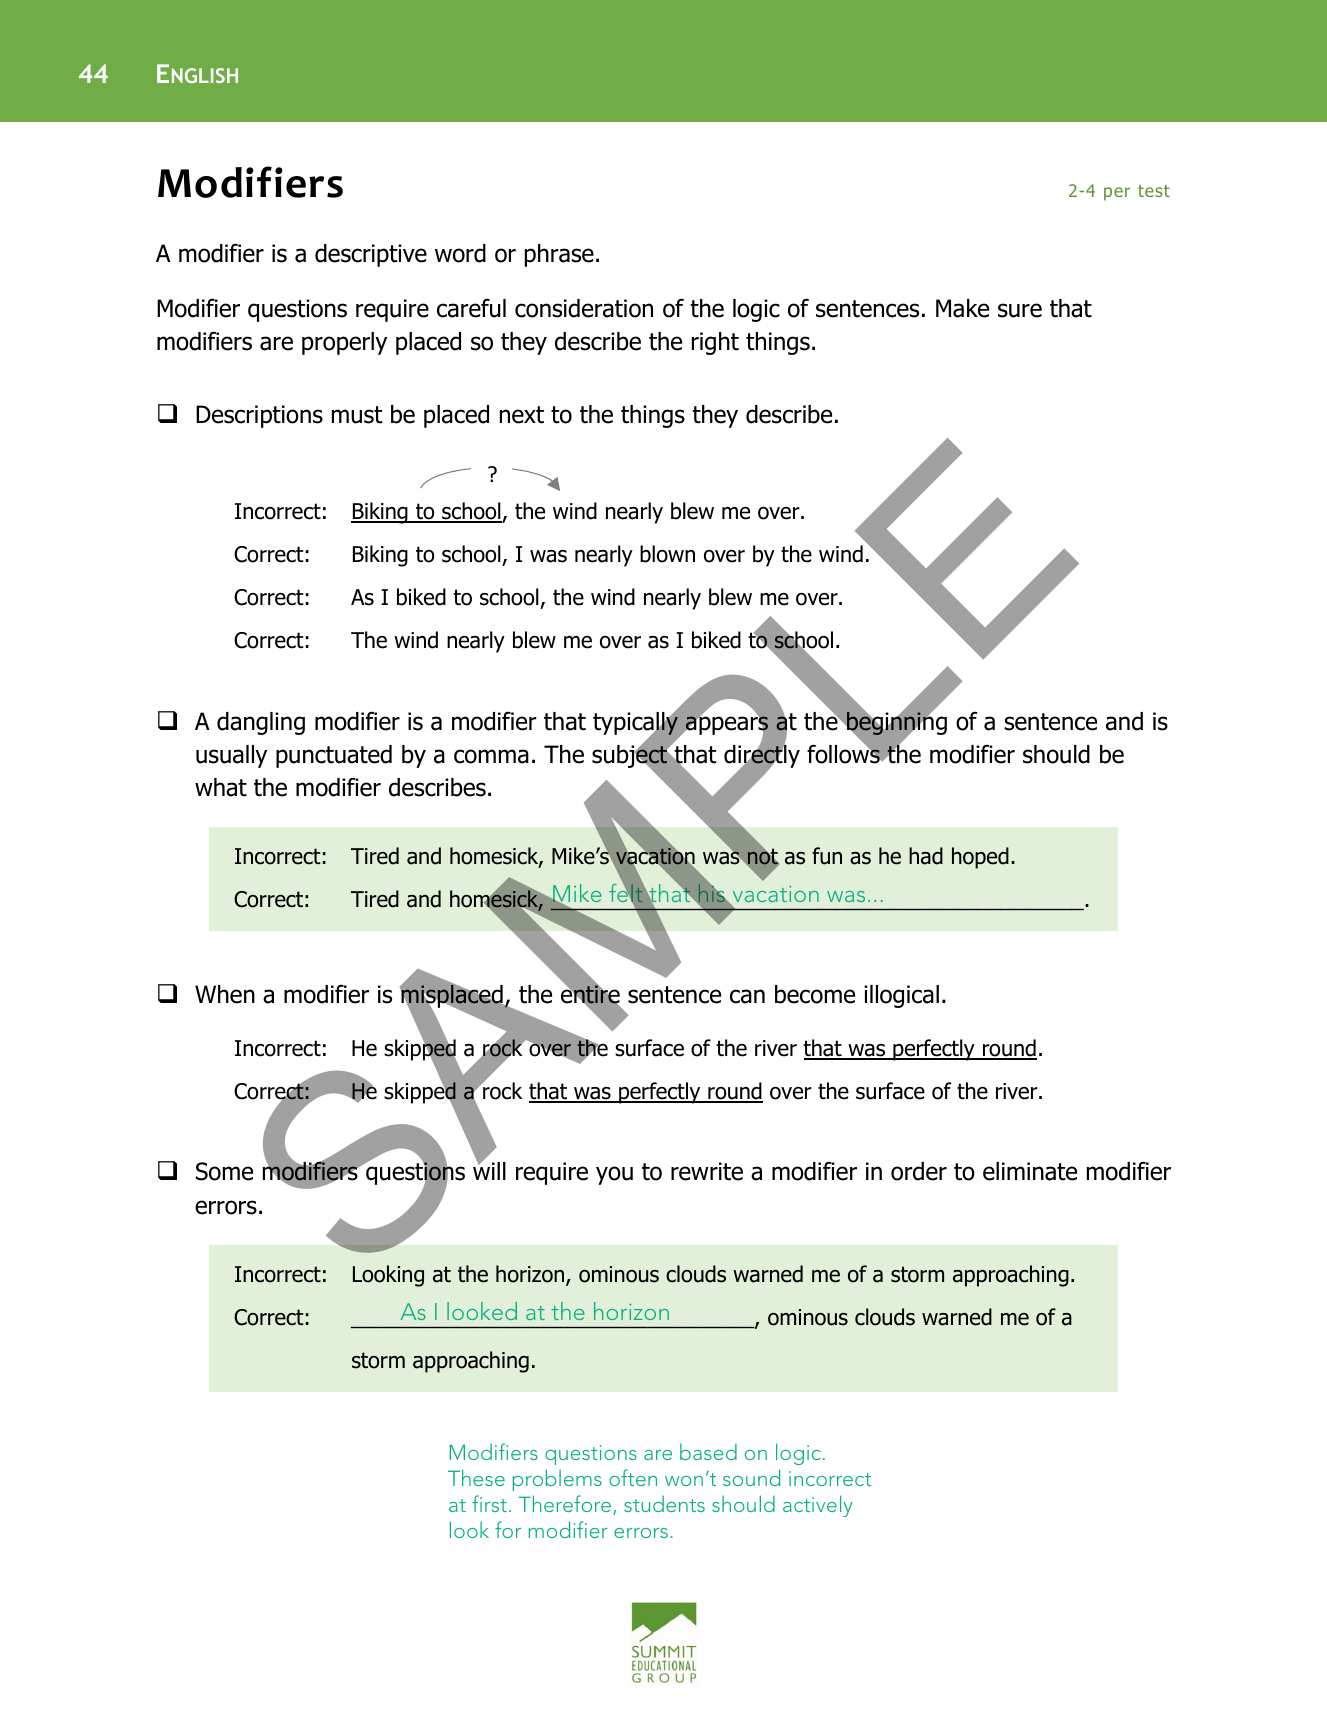 The width and height of the screenshot is (1327, 1718). Describe the element at coordinates (261, 723) in the screenshot. I see `dangling` at that location.
